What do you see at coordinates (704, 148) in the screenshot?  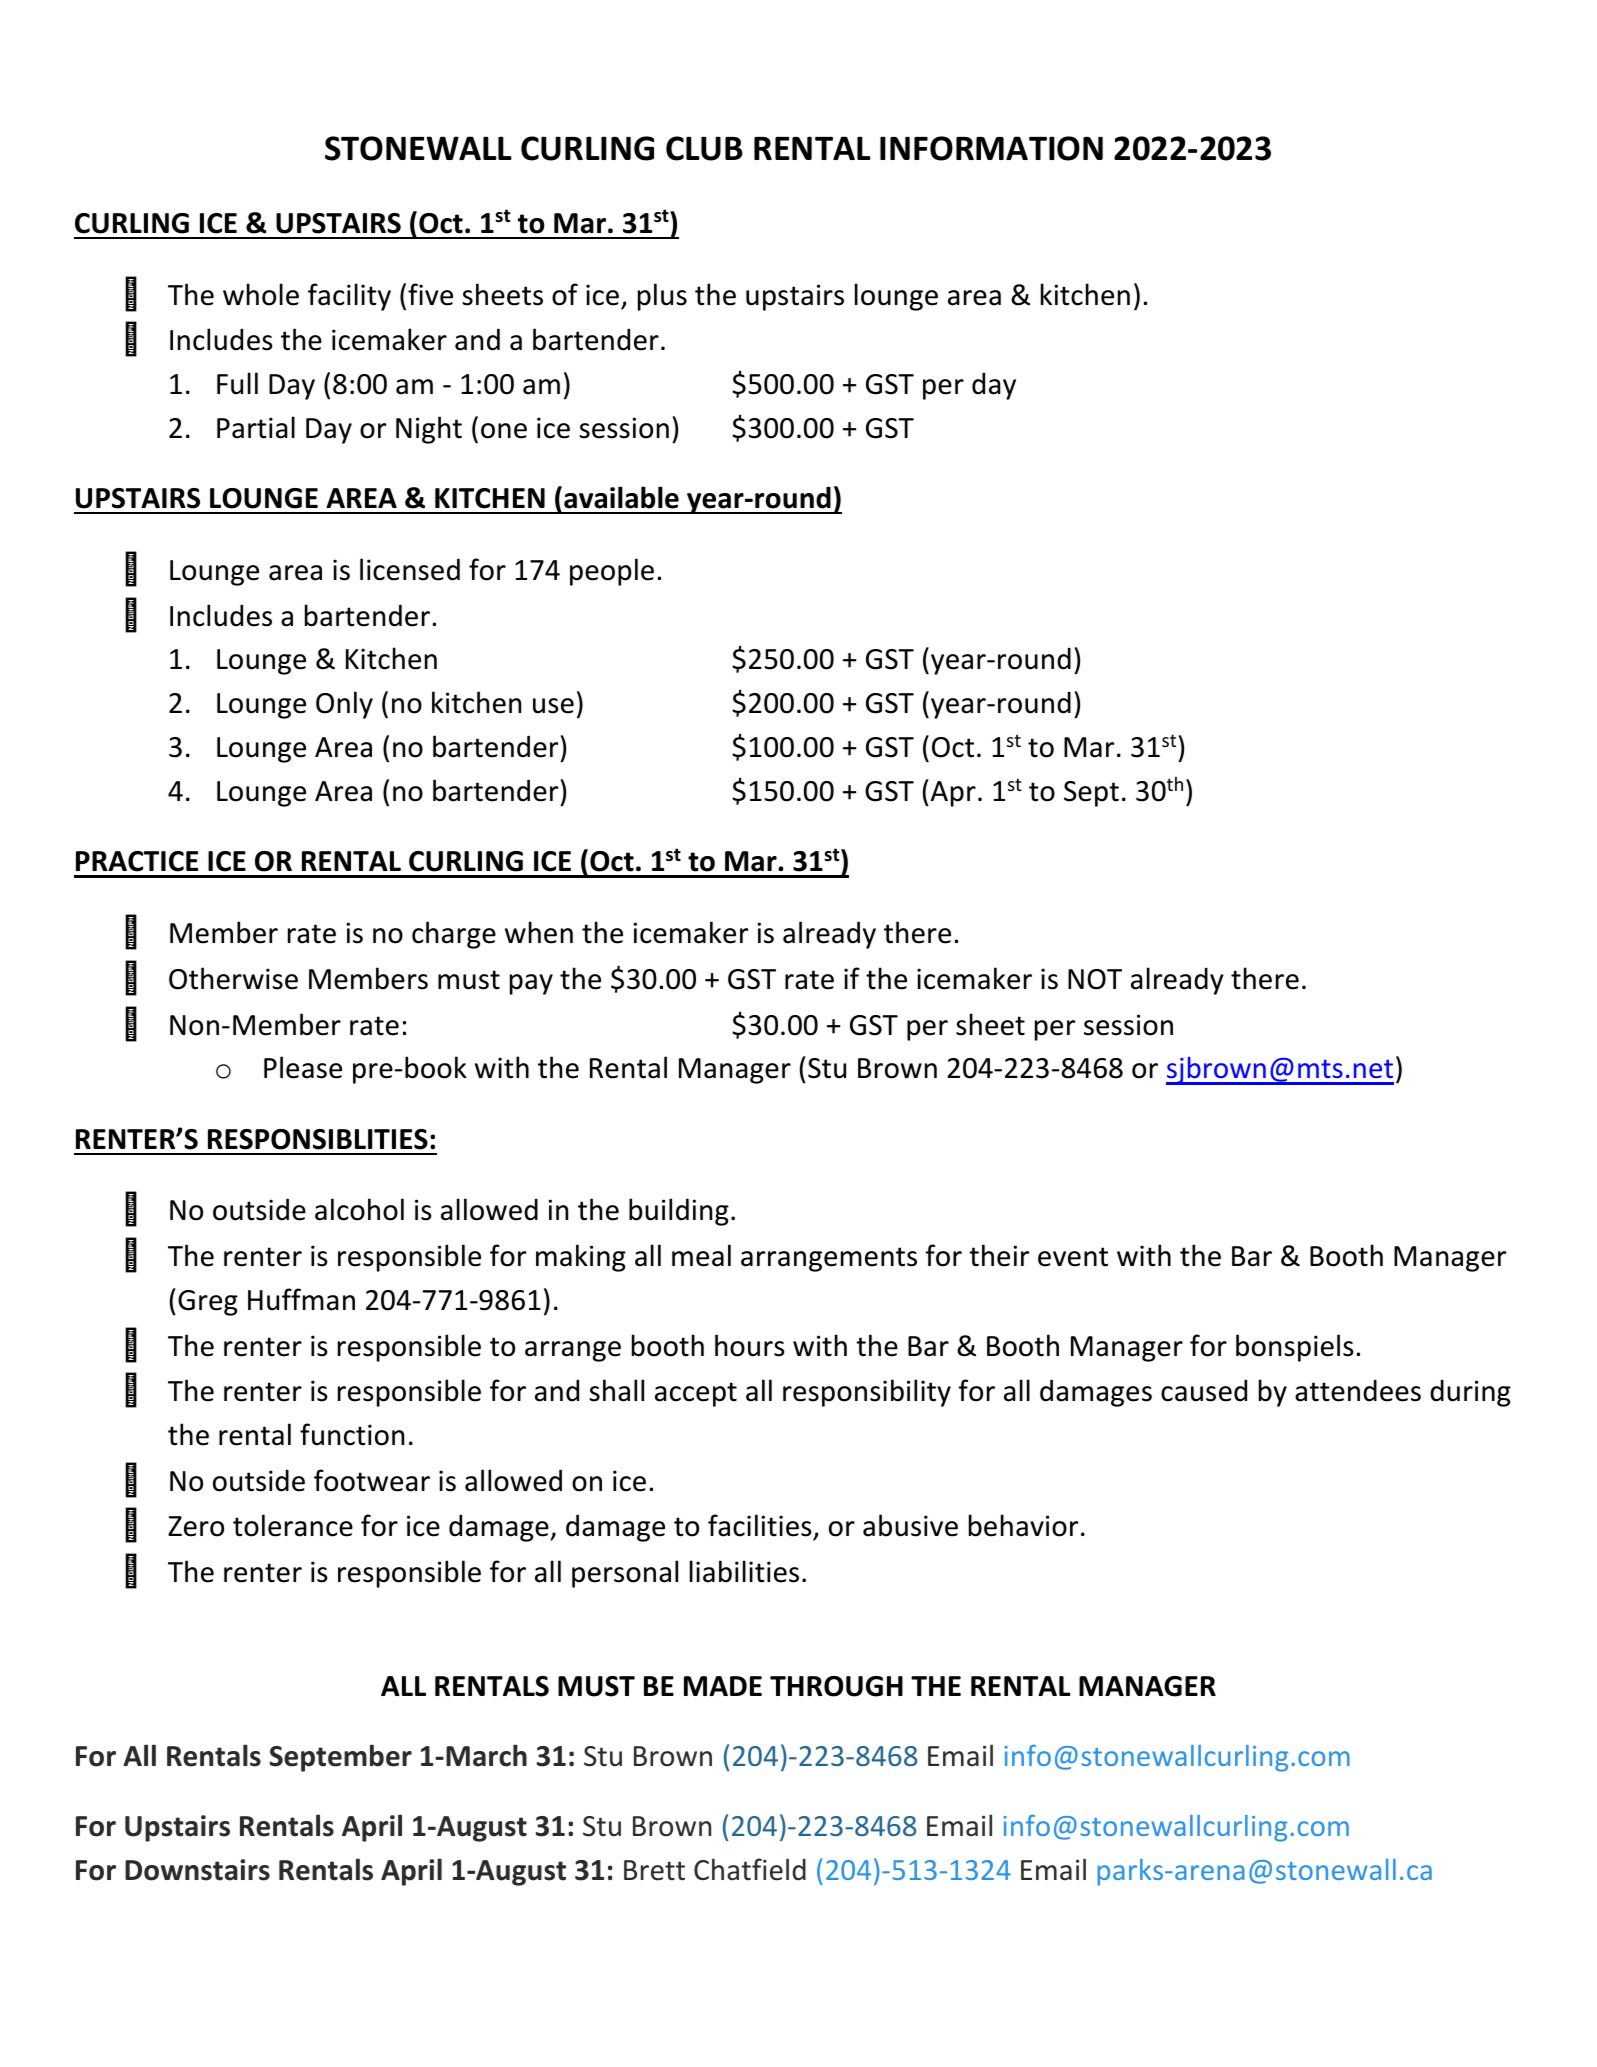 I see `CLUB` at bounding box center [704, 148].
